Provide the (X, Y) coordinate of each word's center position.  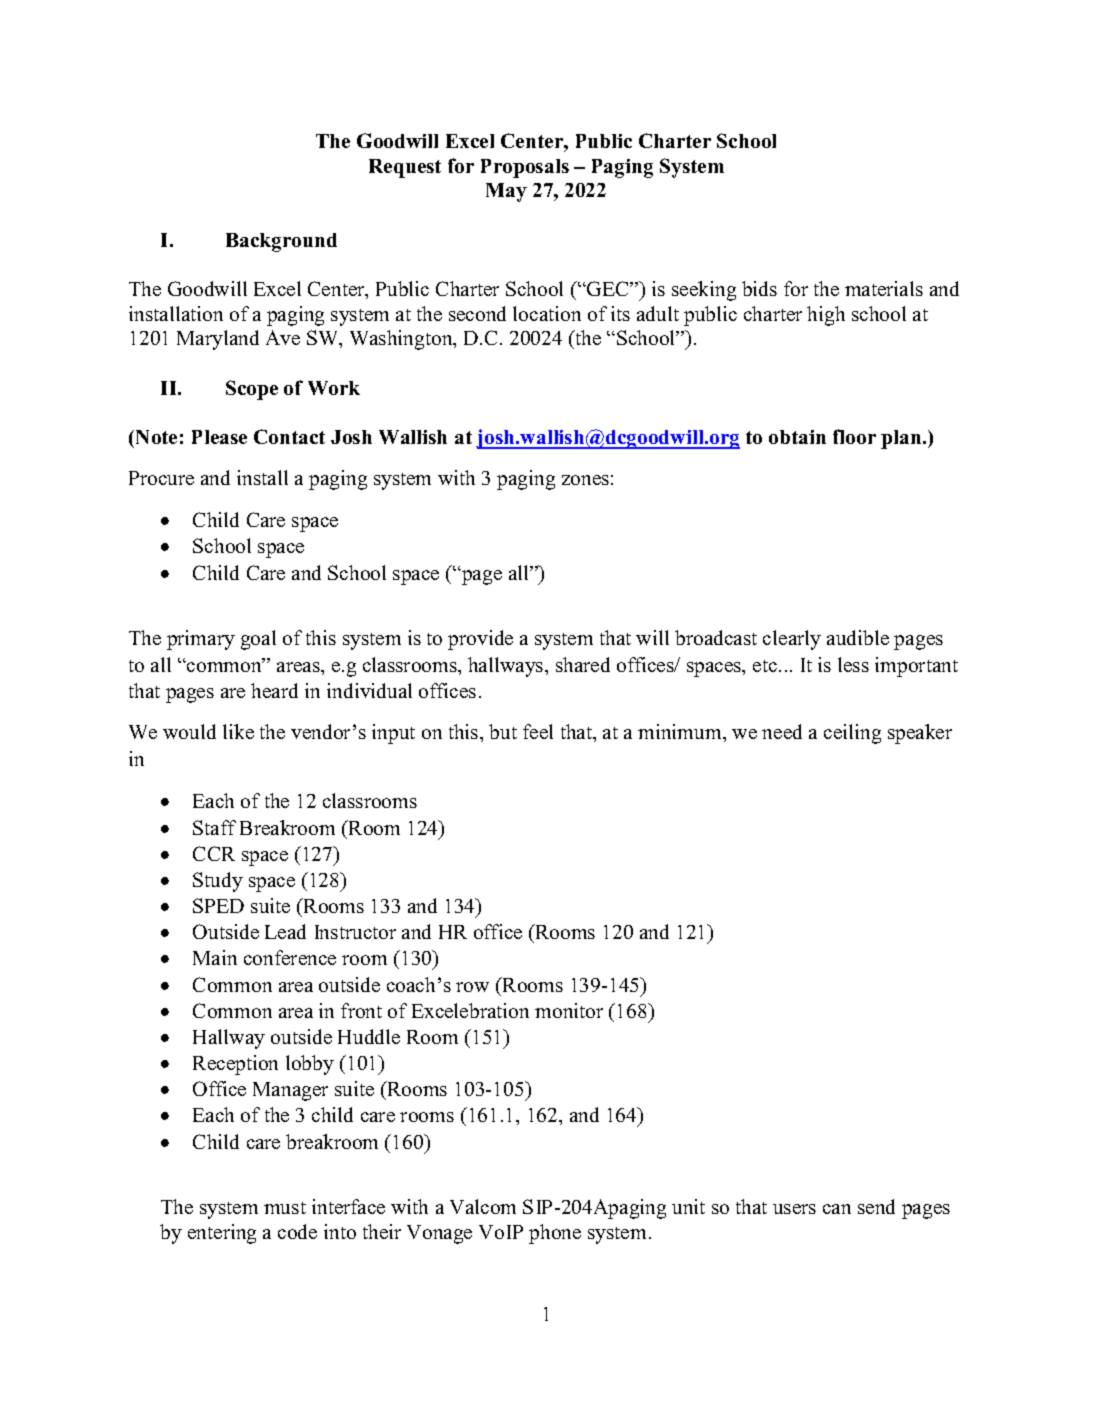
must (285, 1208)
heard (274, 690)
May (506, 192)
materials (884, 288)
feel (538, 731)
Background (281, 242)
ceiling (852, 734)
